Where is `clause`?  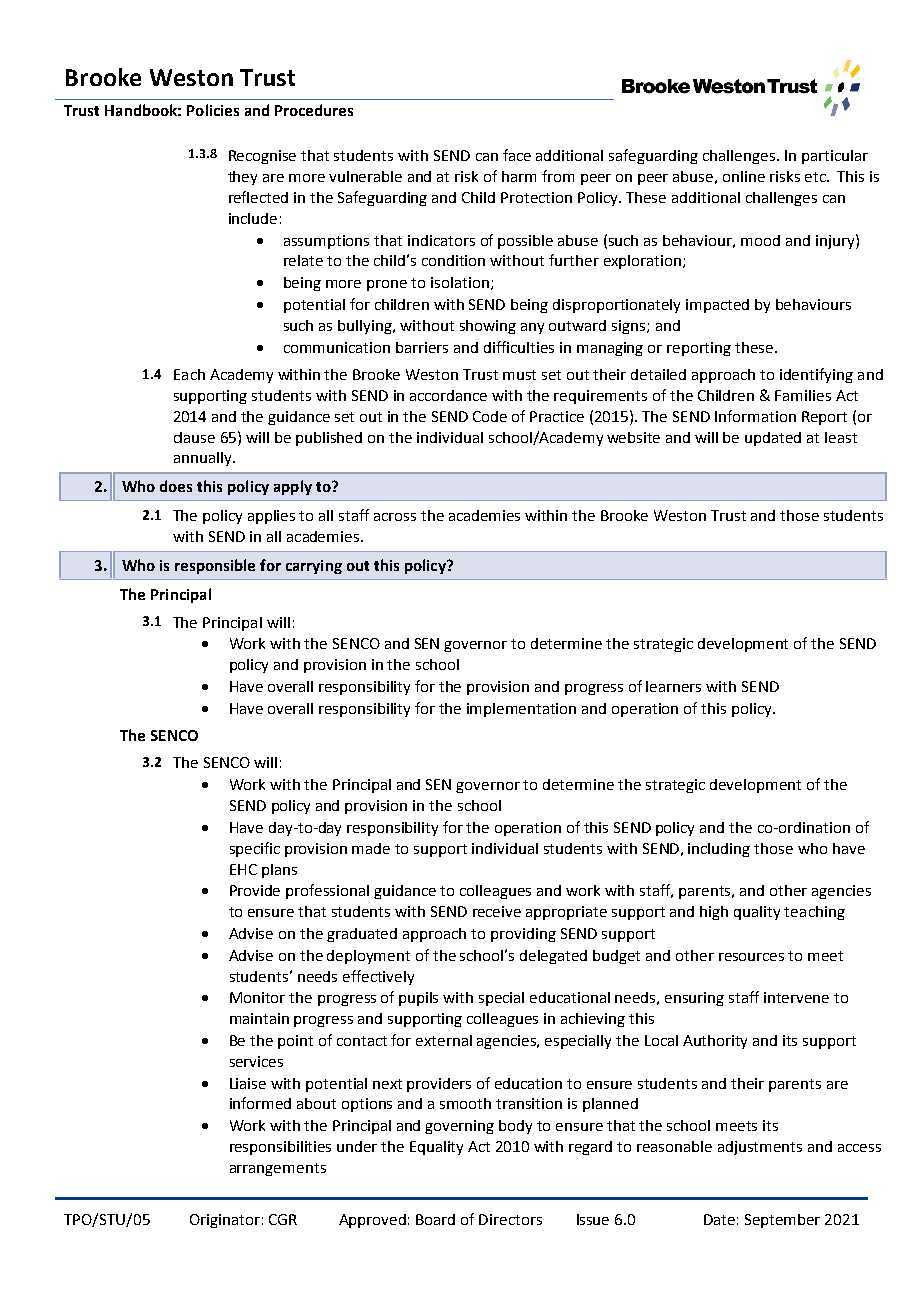 clause is located at coordinates (194, 437).
